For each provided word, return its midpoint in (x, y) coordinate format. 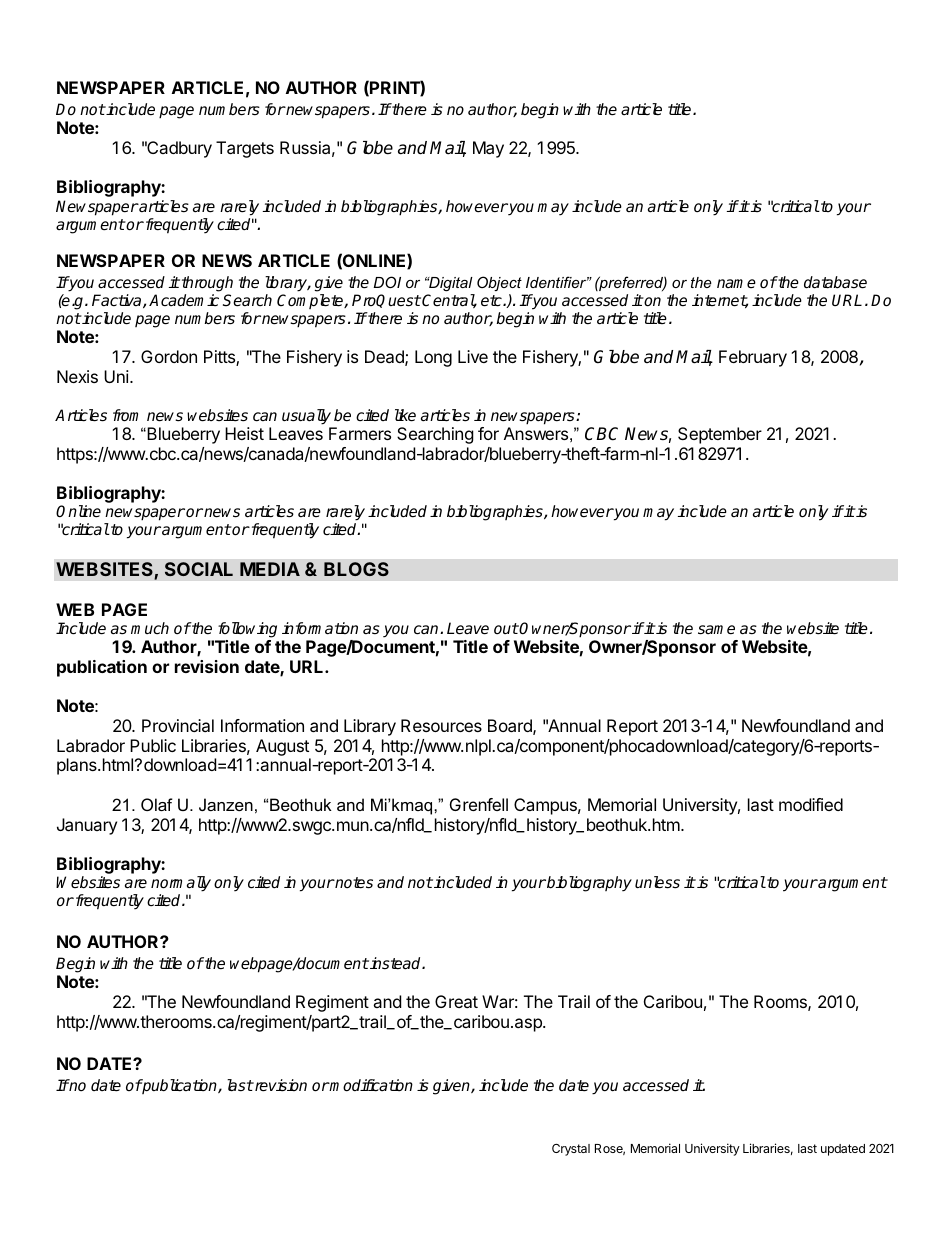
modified (811, 804)
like (405, 415)
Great (456, 1001)
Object (499, 283)
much (150, 628)
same (716, 630)
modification (371, 1085)
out (506, 628)
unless (657, 882)
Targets (245, 149)
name (736, 283)
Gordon (169, 356)
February (753, 358)
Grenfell (479, 804)
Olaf (157, 804)
